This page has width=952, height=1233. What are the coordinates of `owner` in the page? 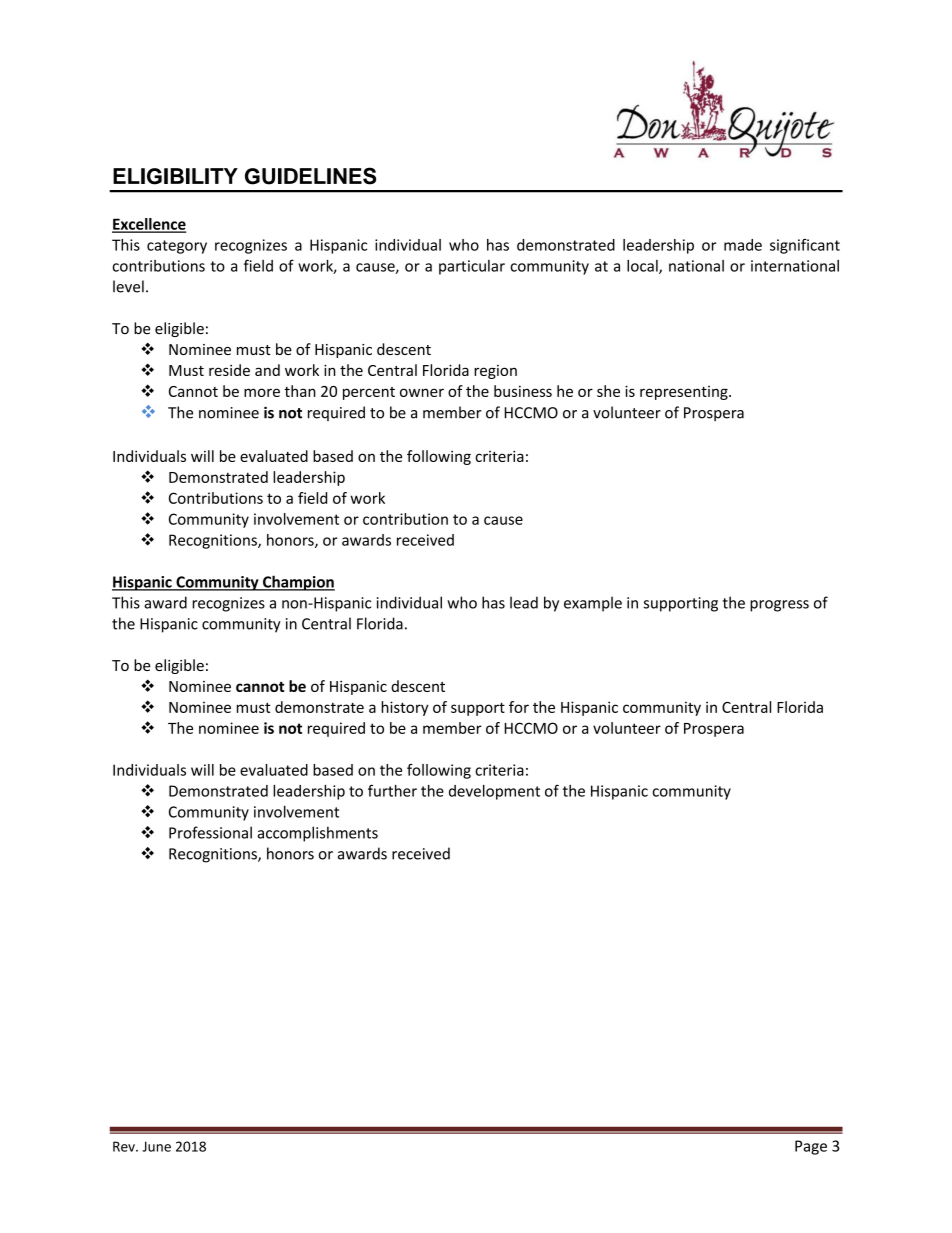 It's located at (422, 392).
